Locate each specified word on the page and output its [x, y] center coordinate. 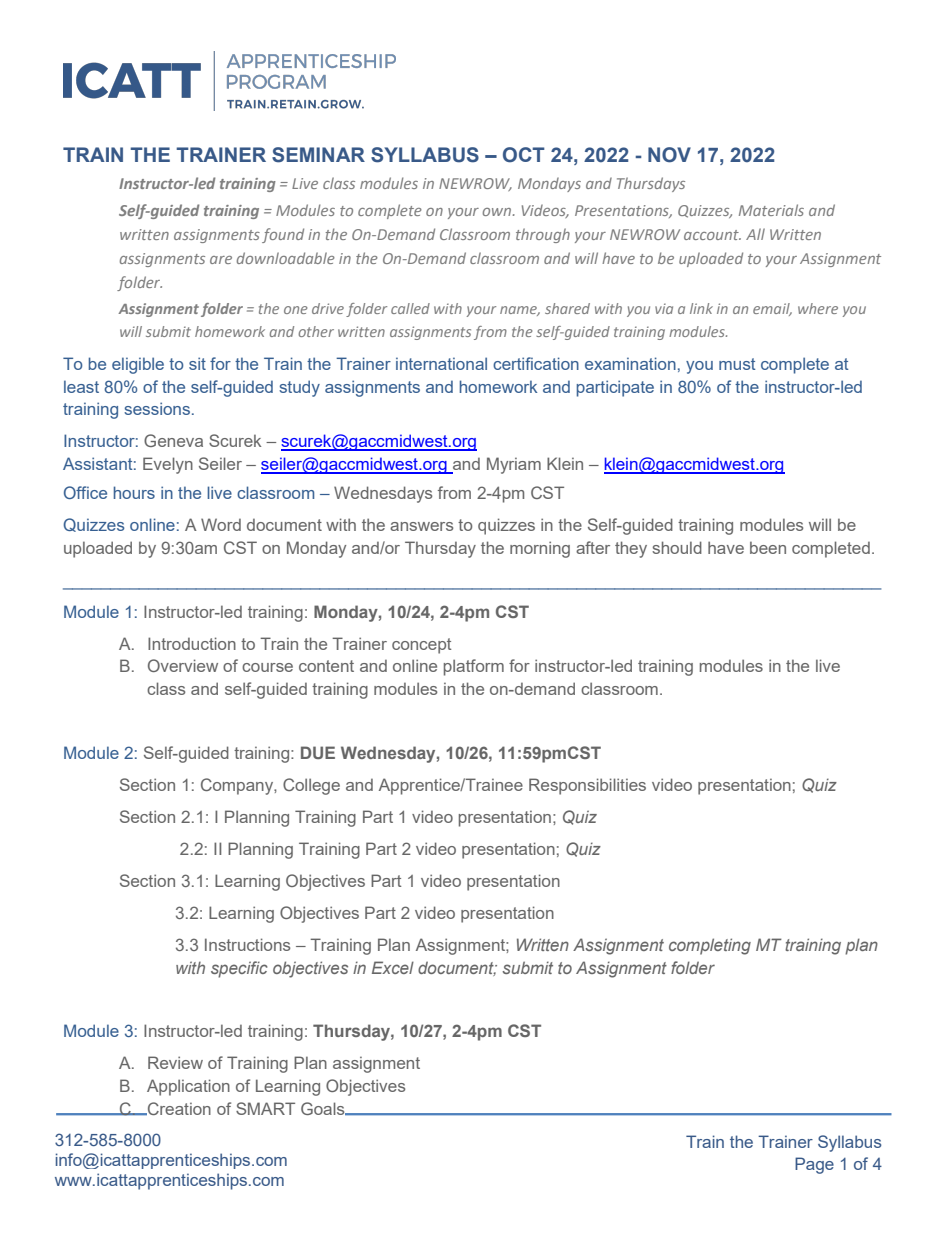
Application [188, 1087]
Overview [183, 665]
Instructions [247, 944]
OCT [524, 155]
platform [474, 667]
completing [710, 946]
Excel [393, 967]
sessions [158, 408]
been [768, 547]
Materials [771, 210]
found [283, 235]
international [441, 363]
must [737, 364]
